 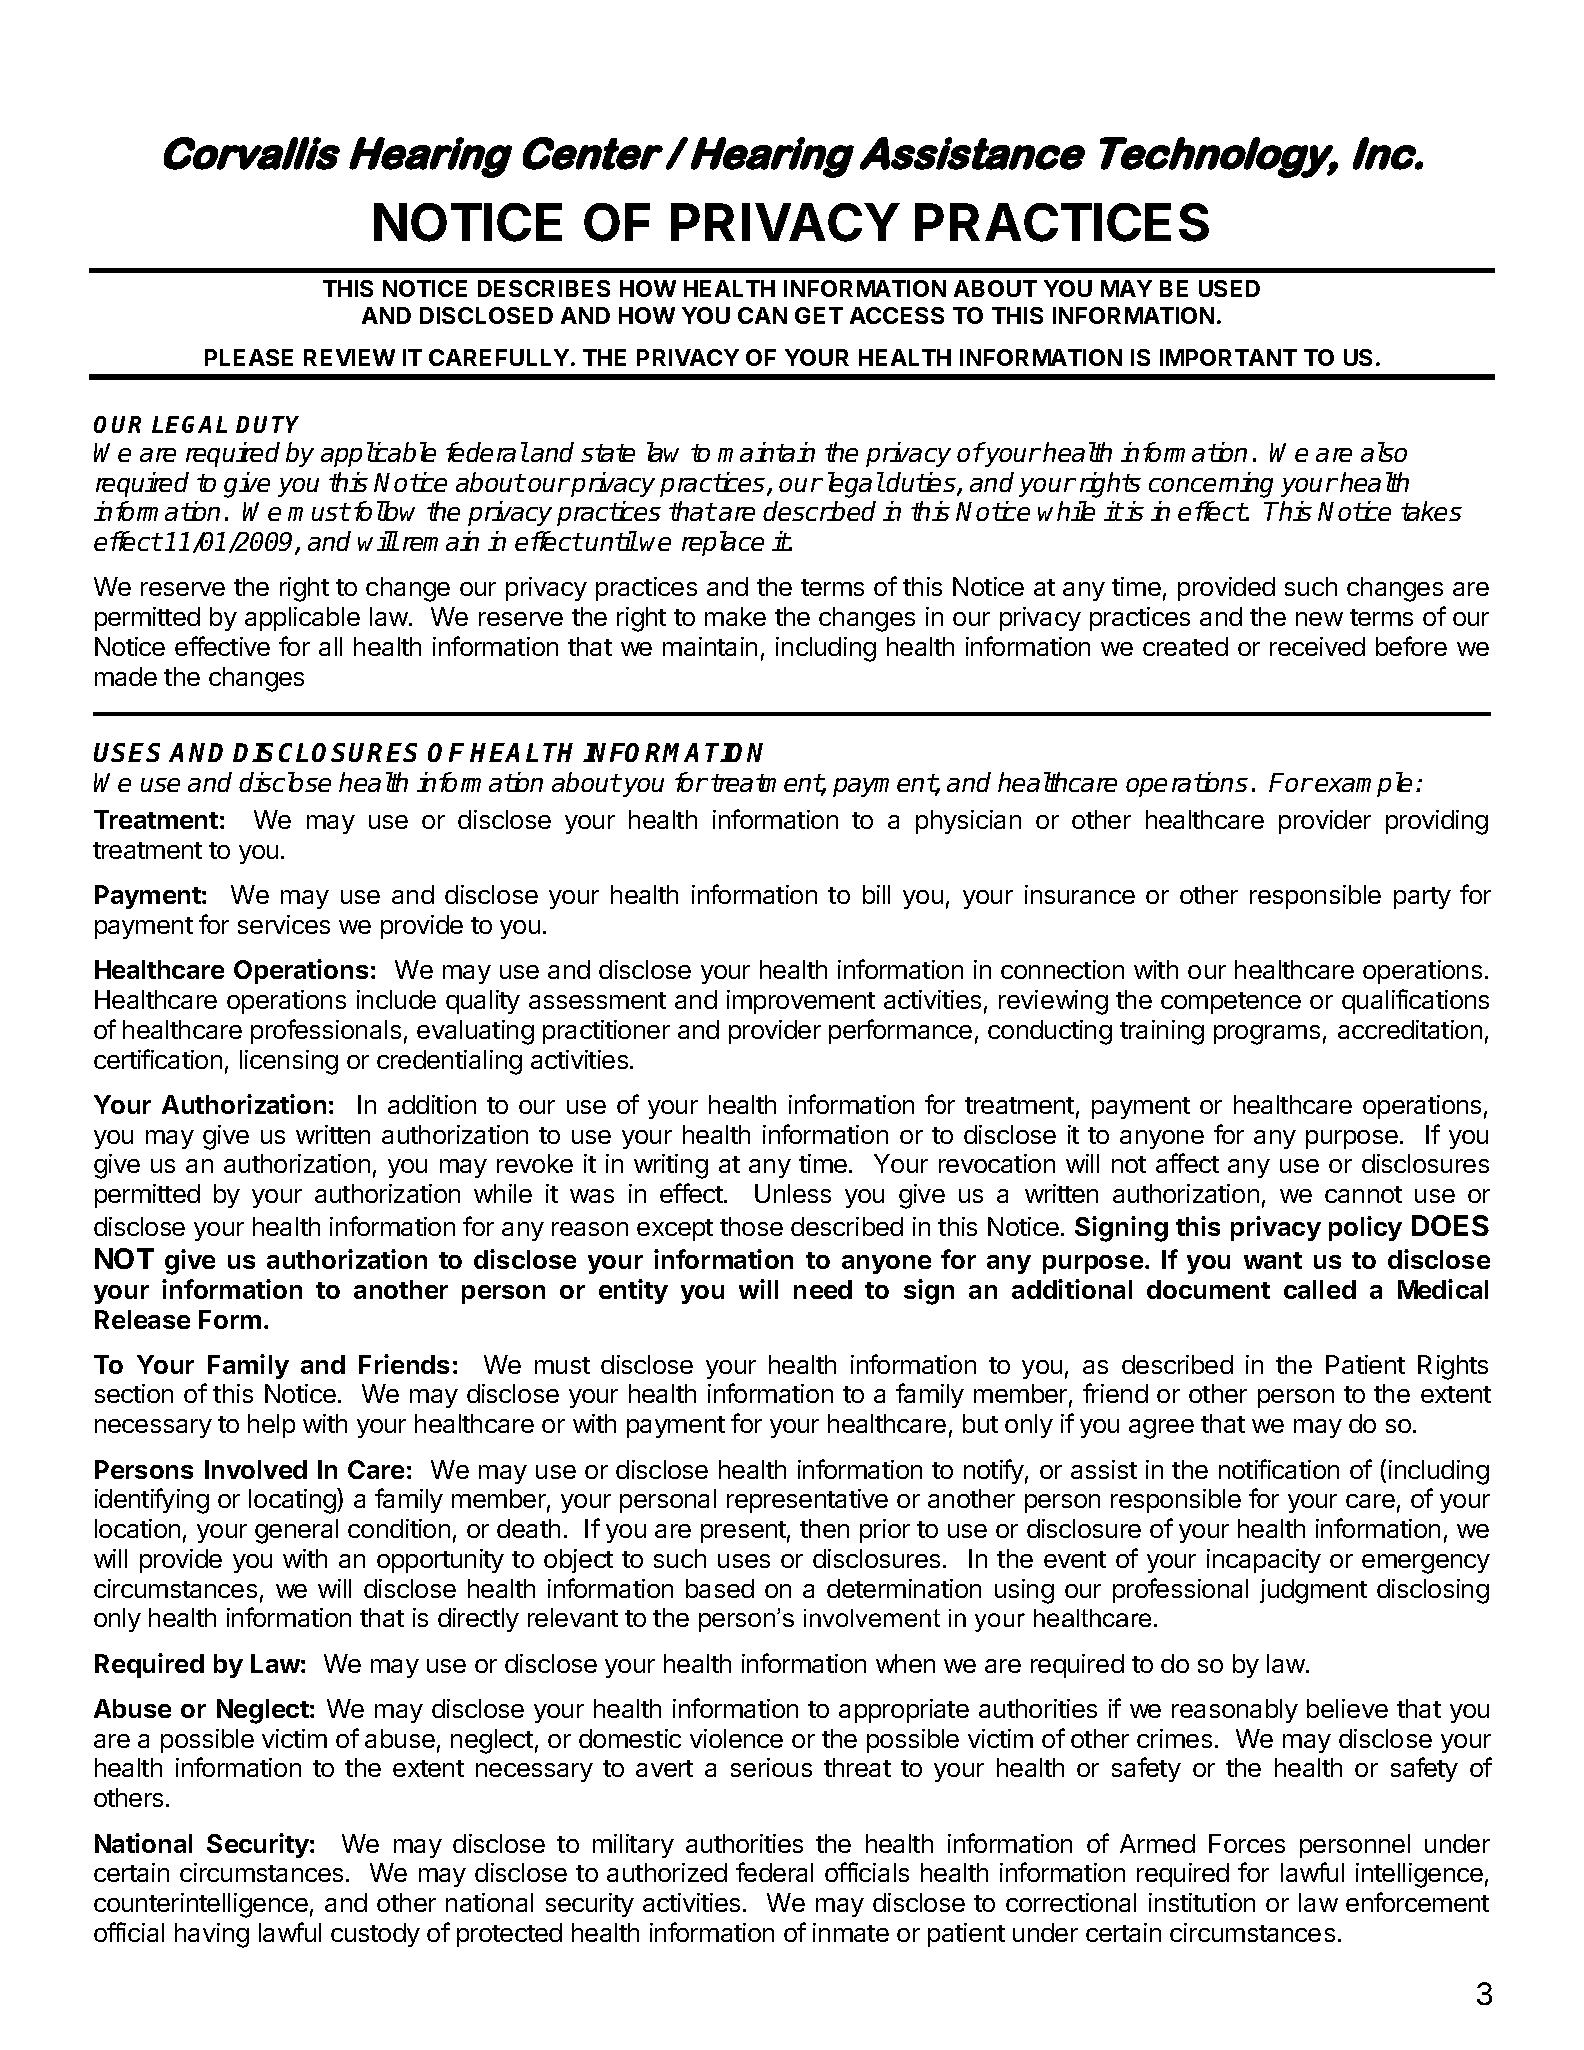 What do you see at coordinates (824, 1528) in the document?
I see `then` at bounding box center [824, 1528].
